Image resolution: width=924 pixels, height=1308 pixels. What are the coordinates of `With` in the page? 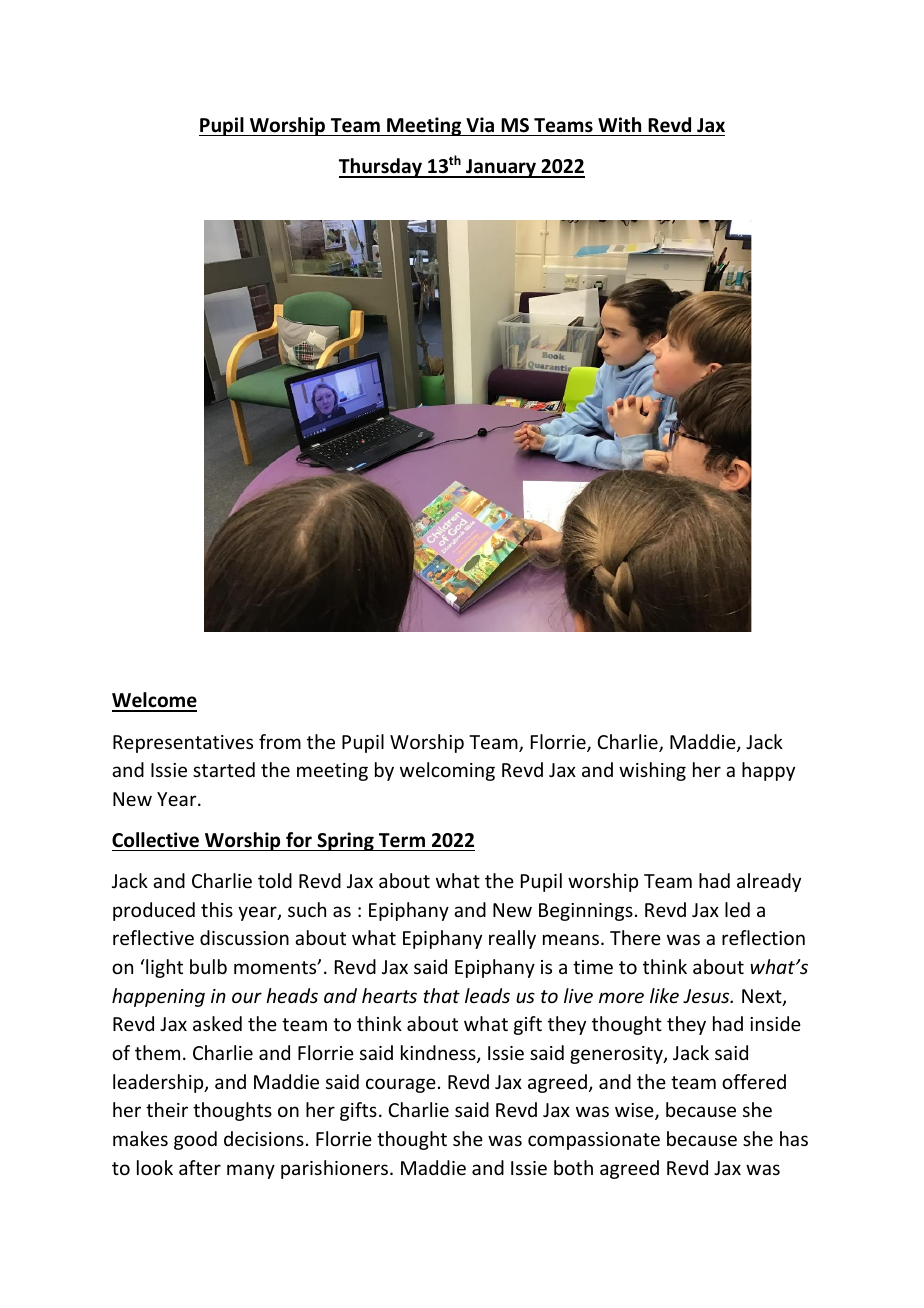 It's located at (619, 125).
